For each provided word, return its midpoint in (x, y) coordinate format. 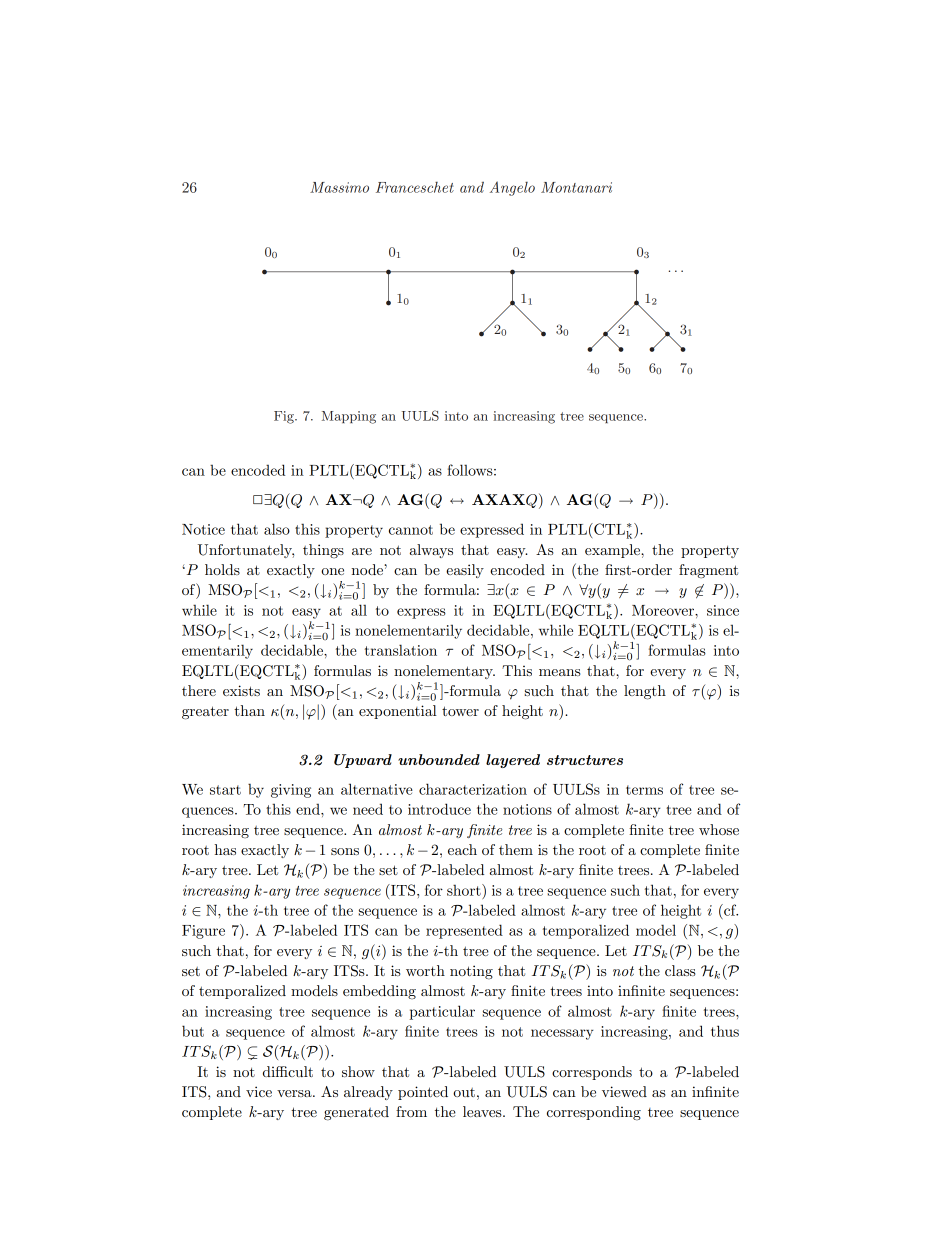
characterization (473, 789)
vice (259, 1091)
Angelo (512, 188)
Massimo (339, 187)
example (613, 551)
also (277, 529)
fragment (708, 571)
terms (644, 790)
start (225, 790)
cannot (411, 530)
